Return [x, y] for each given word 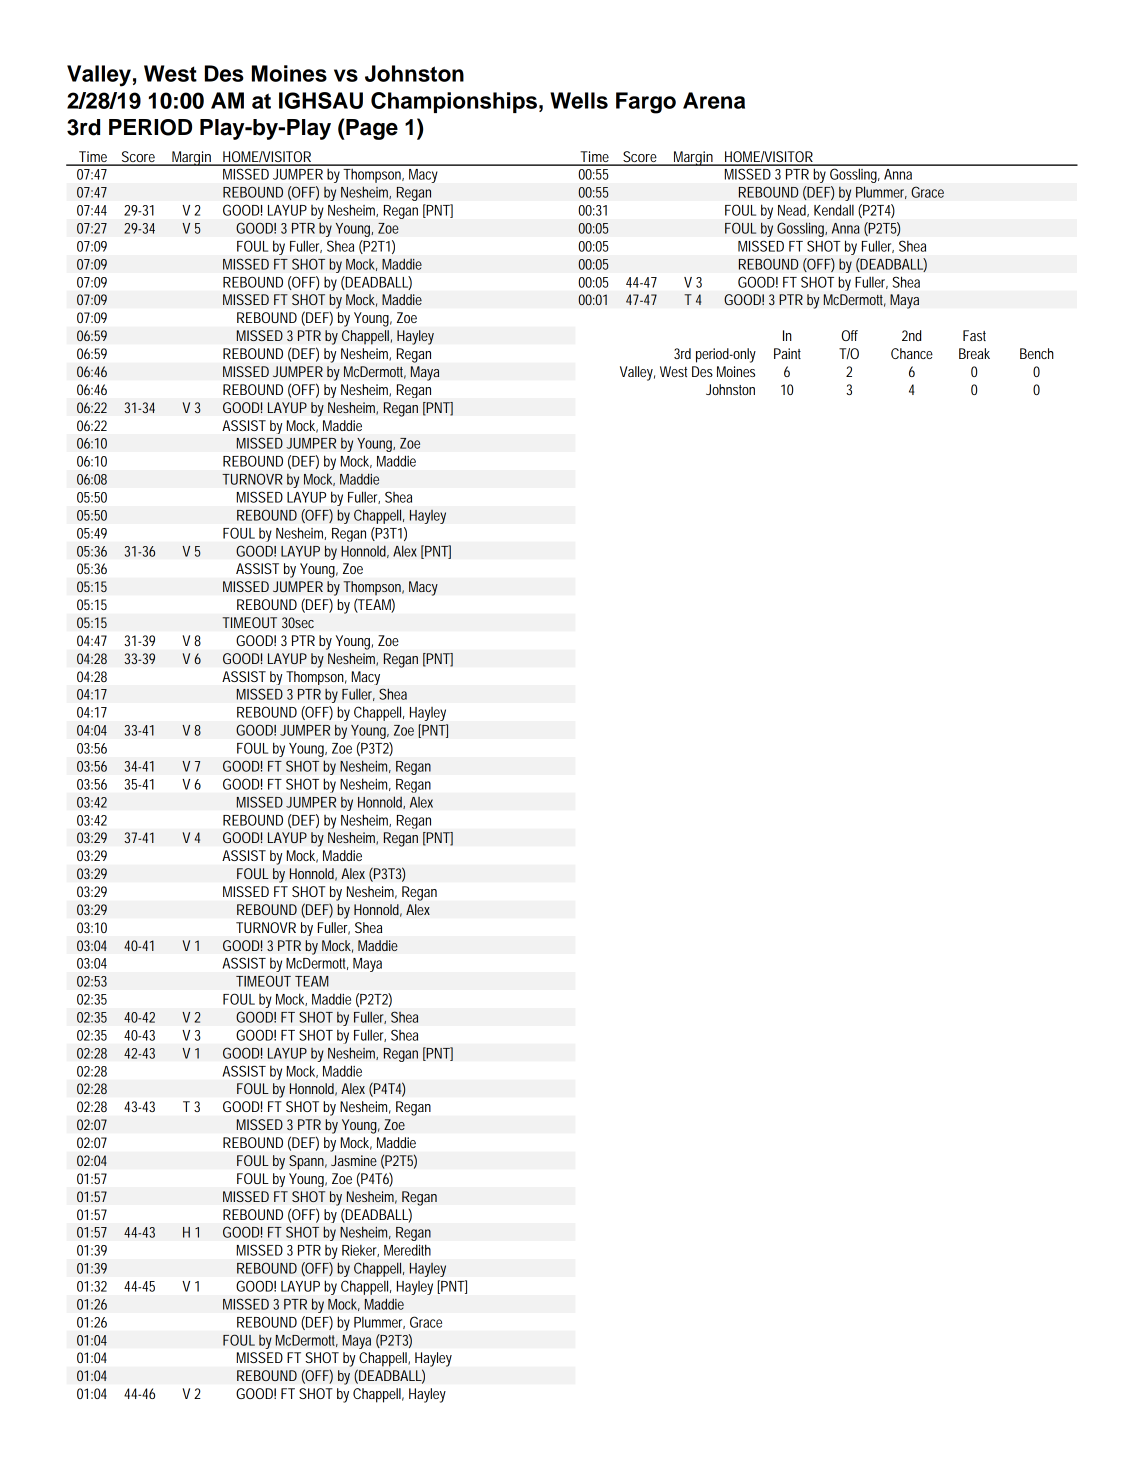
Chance [912, 353]
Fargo [646, 103]
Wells [579, 100]
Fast [974, 335]
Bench [1037, 353]
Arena [714, 100]
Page [371, 129]
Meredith [407, 1250]
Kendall [834, 210]
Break [974, 353]
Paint [787, 353]
